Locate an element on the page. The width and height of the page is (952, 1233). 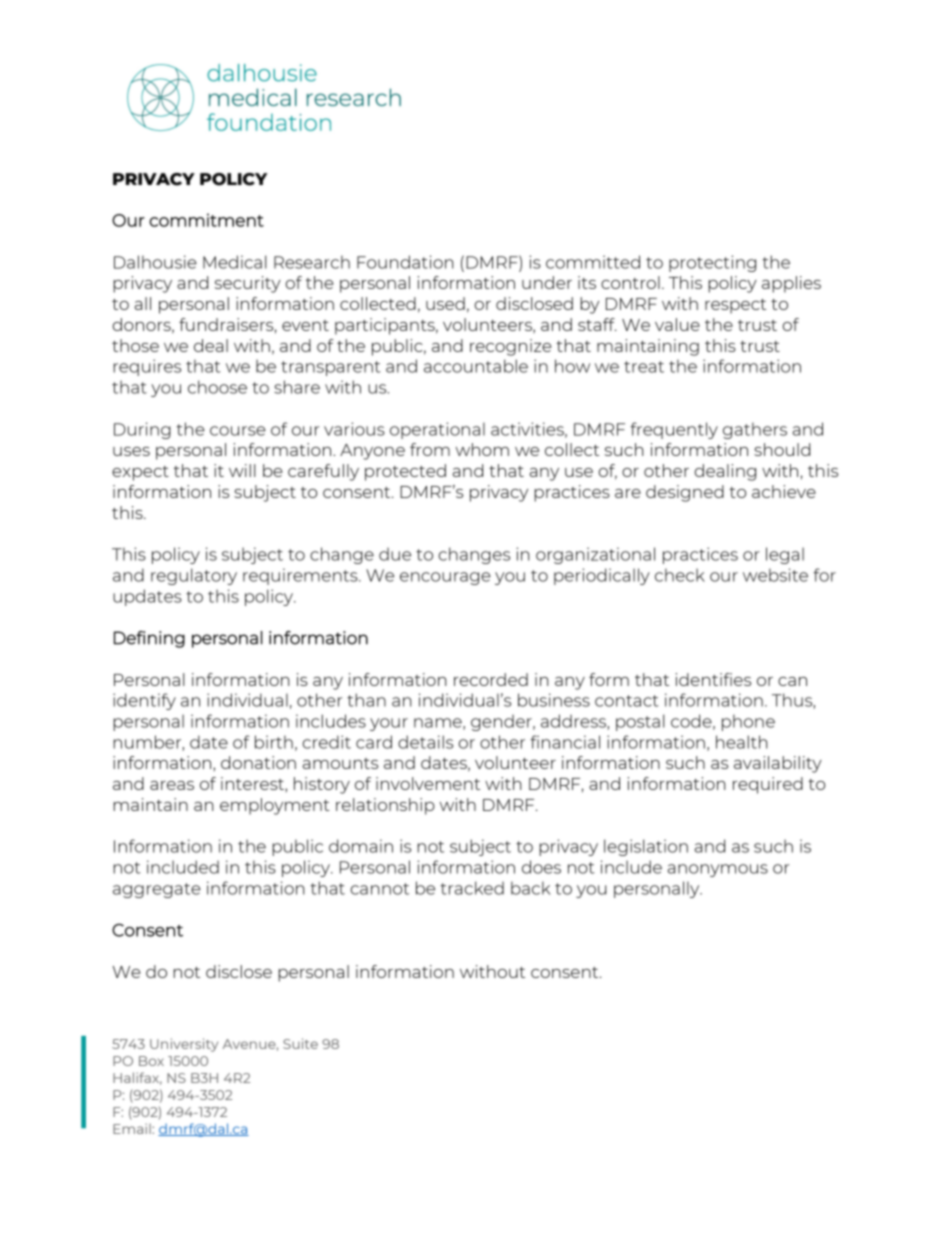
identify is located at coordinates (144, 701).
